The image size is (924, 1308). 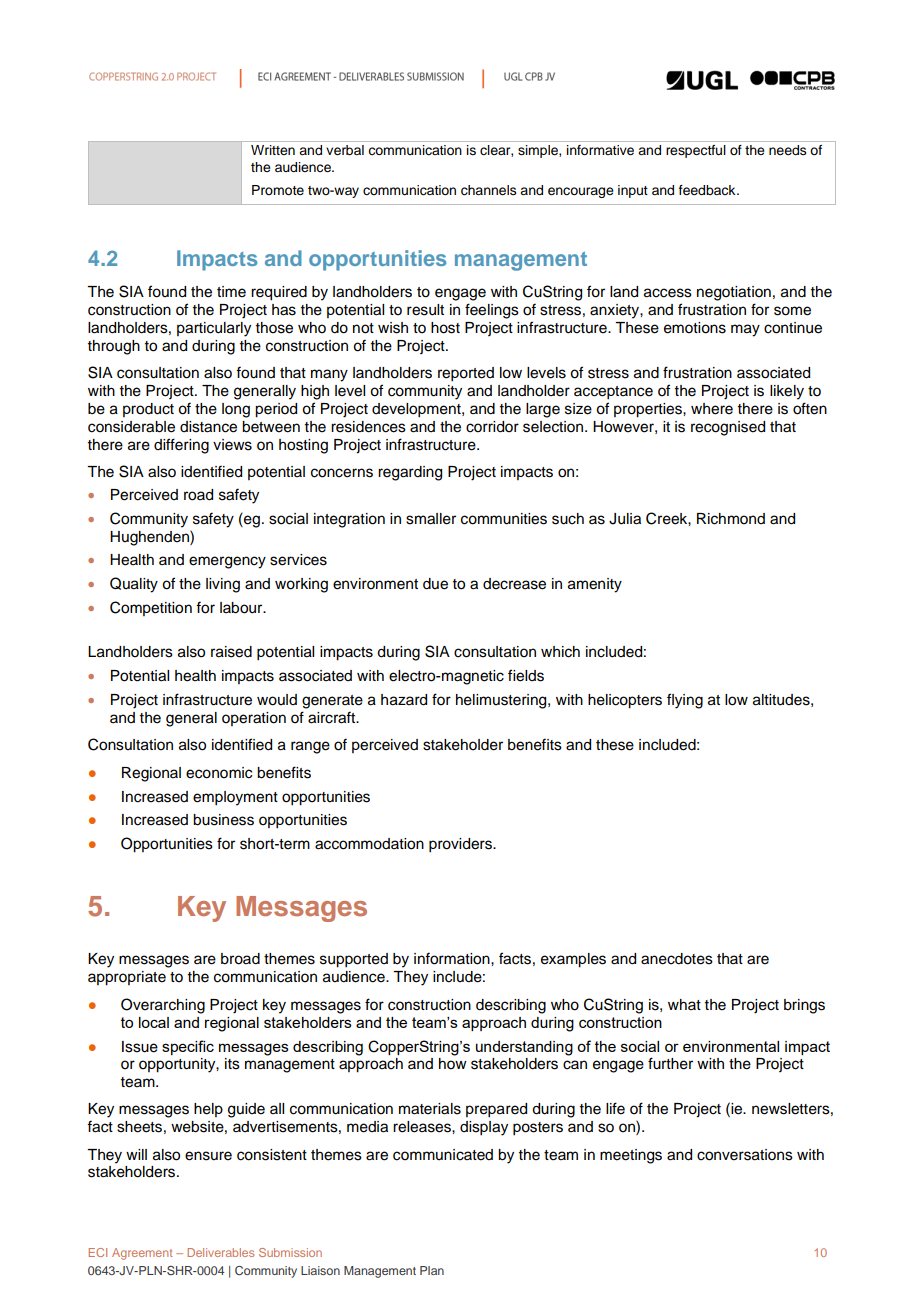 I want to click on corridor, so click(x=492, y=427).
